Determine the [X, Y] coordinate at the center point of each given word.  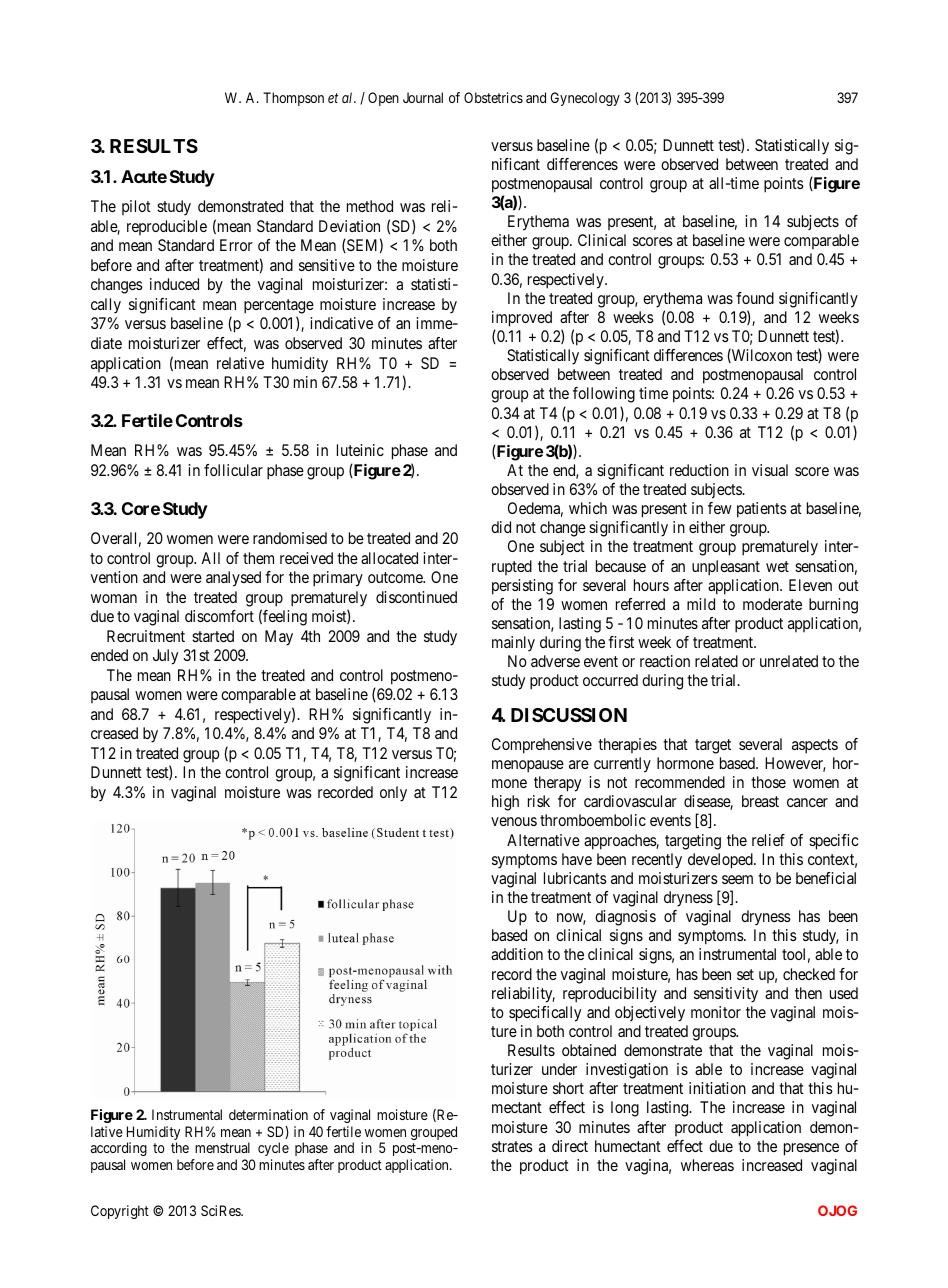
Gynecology [585, 99]
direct [570, 1146]
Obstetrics [493, 97]
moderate [772, 604]
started [213, 636]
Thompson [293, 99]
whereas [707, 1165]
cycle [273, 1151]
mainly [513, 644]
